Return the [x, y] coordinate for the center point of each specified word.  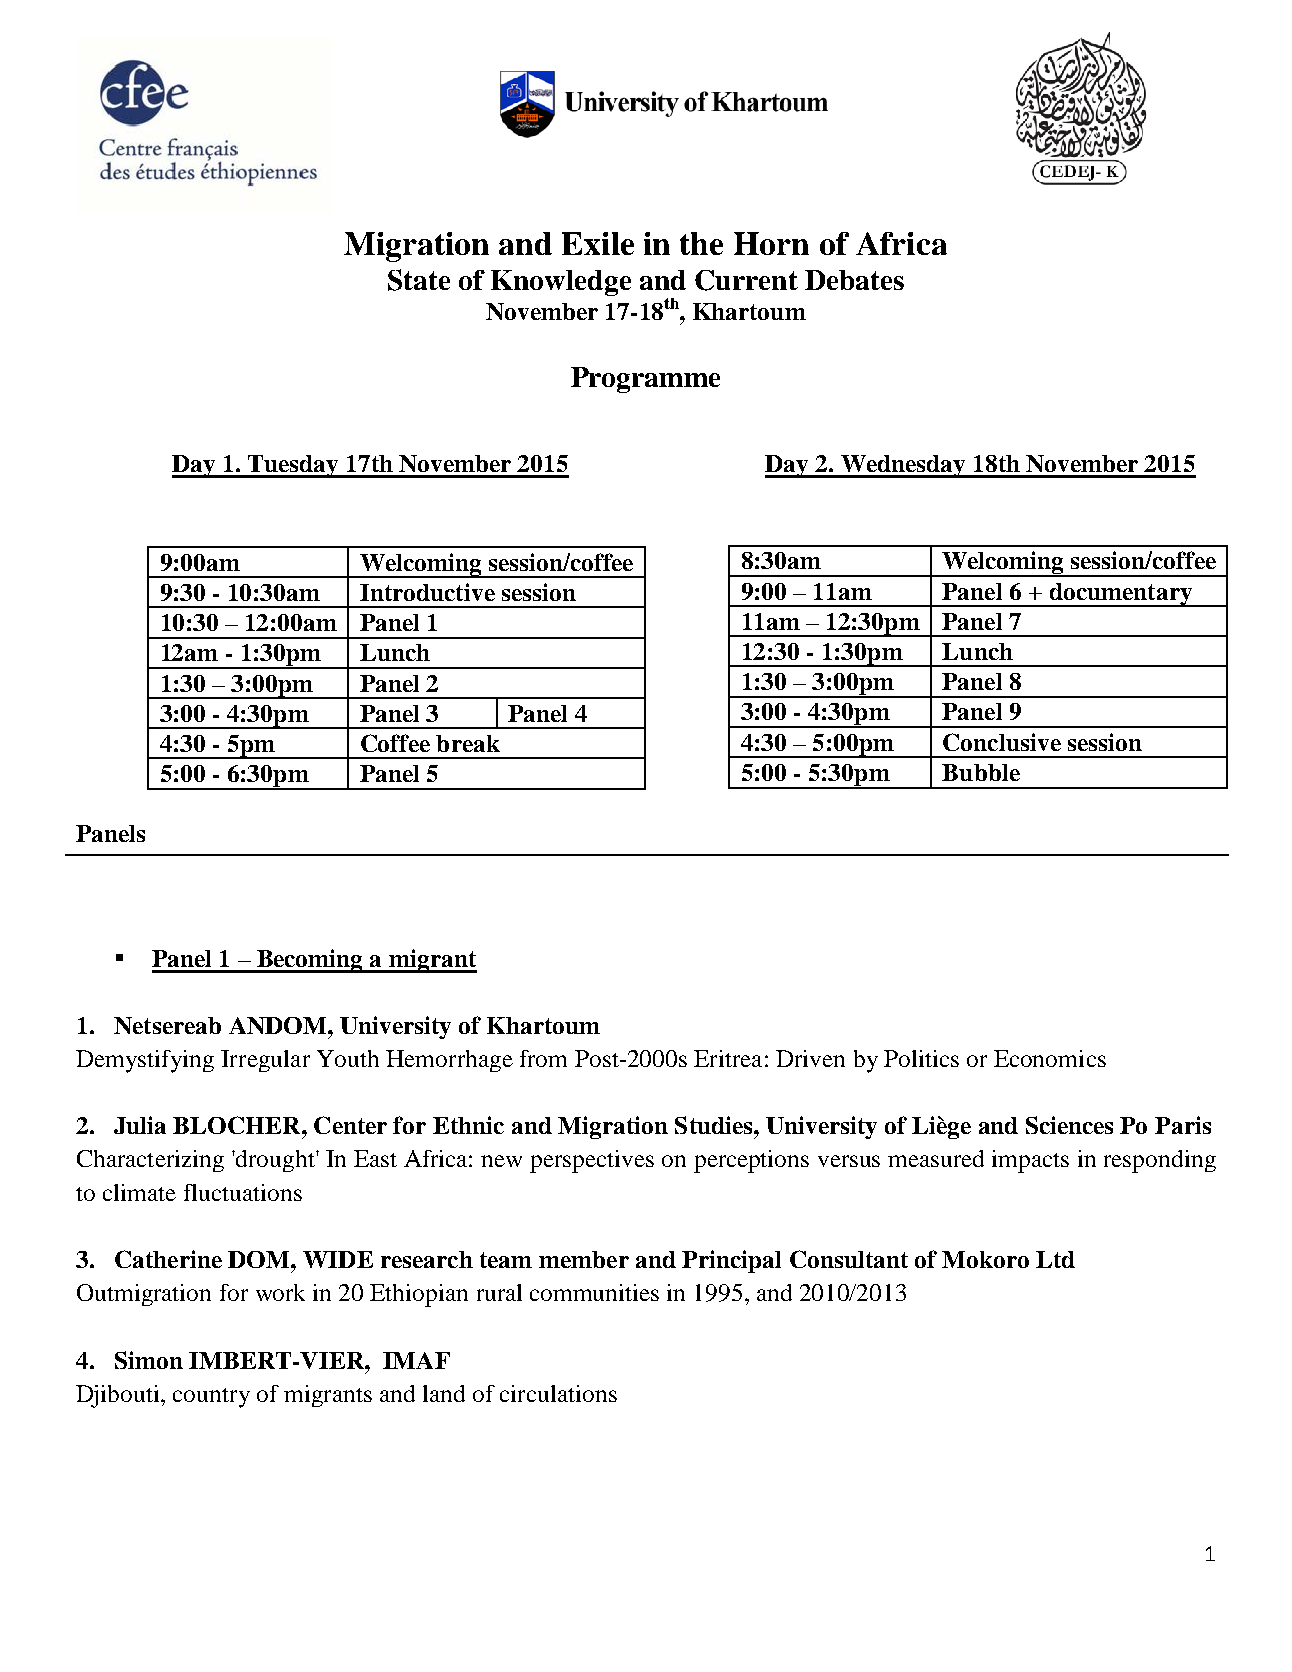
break [468, 743]
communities [594, 1292]
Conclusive [1002, 742]
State [419, 280]
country [211, 1398]
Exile [598, 243]
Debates [854, 280]
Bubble [981, 772]
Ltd [1055, 1259]
